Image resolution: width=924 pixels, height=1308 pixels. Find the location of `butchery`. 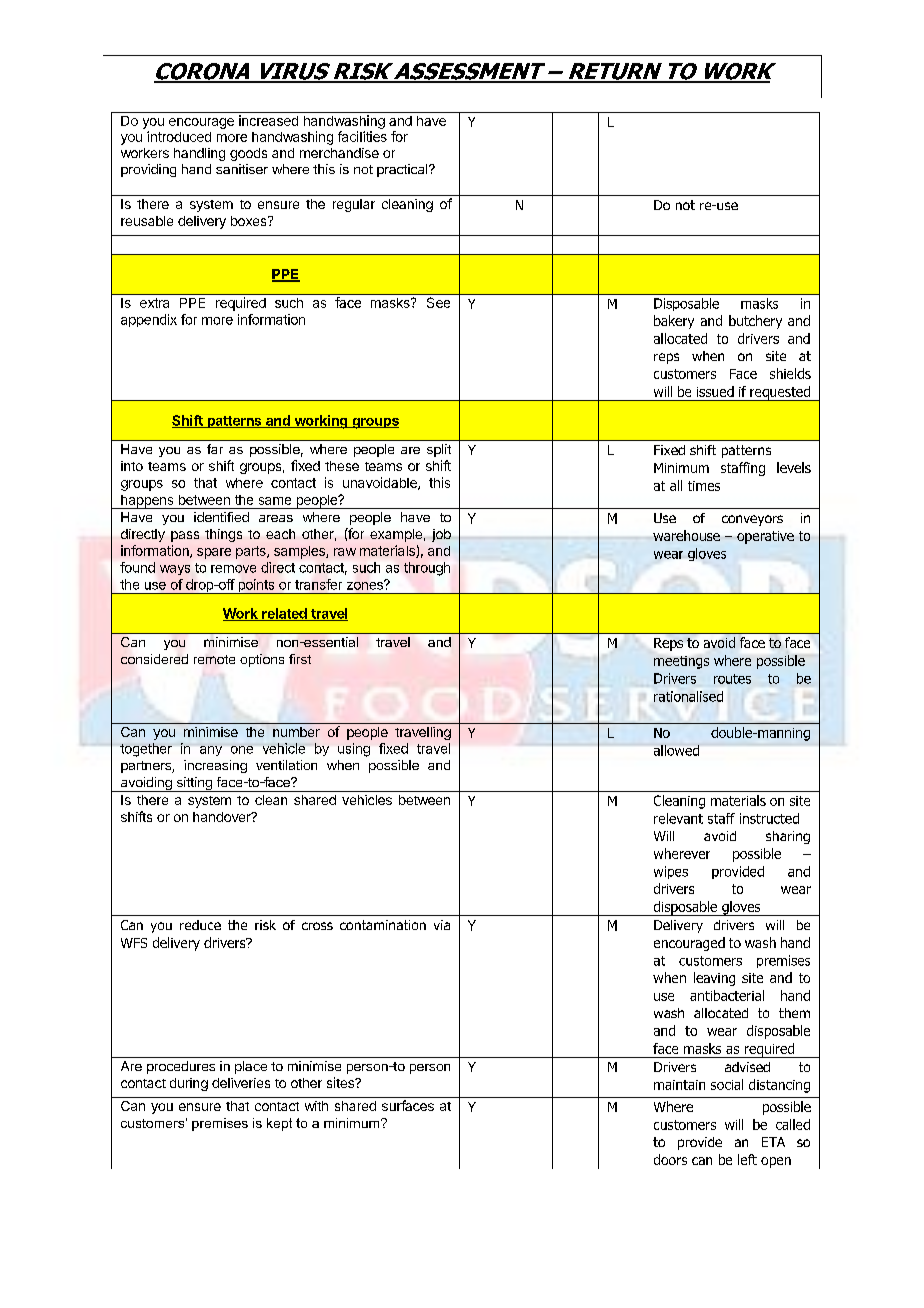

butchery is located at coordinates (755, 322).
